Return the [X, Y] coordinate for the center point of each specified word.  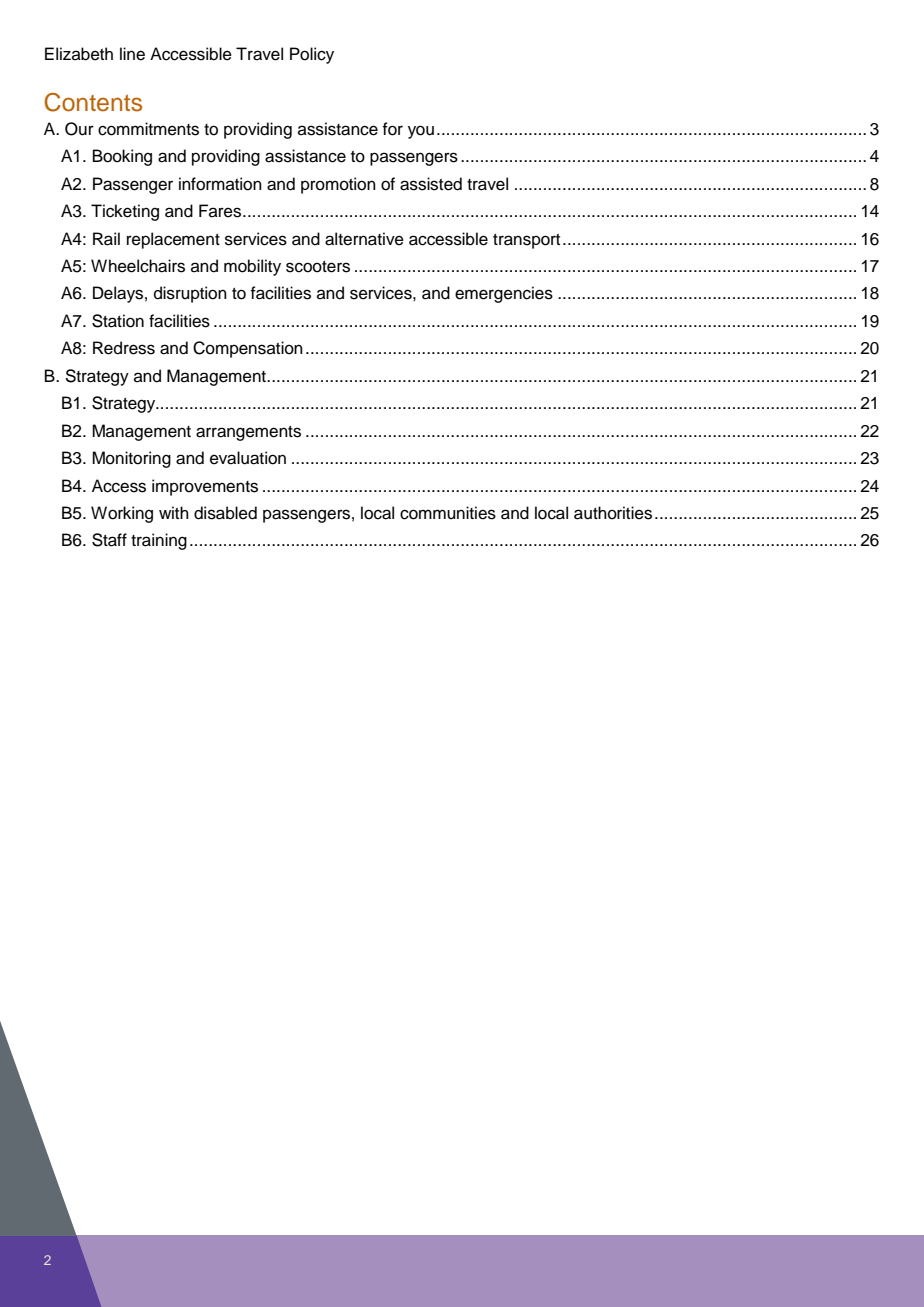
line [132, 54]
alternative [364, 239]
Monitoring [131, 459]
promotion [338, 185]
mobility [252, 267]
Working [122, 514]
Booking [122, 157]
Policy [312, 55]
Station [118, 321]
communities [448, 513]
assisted [431, 184]
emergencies [504, 294]
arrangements [248, 433]
